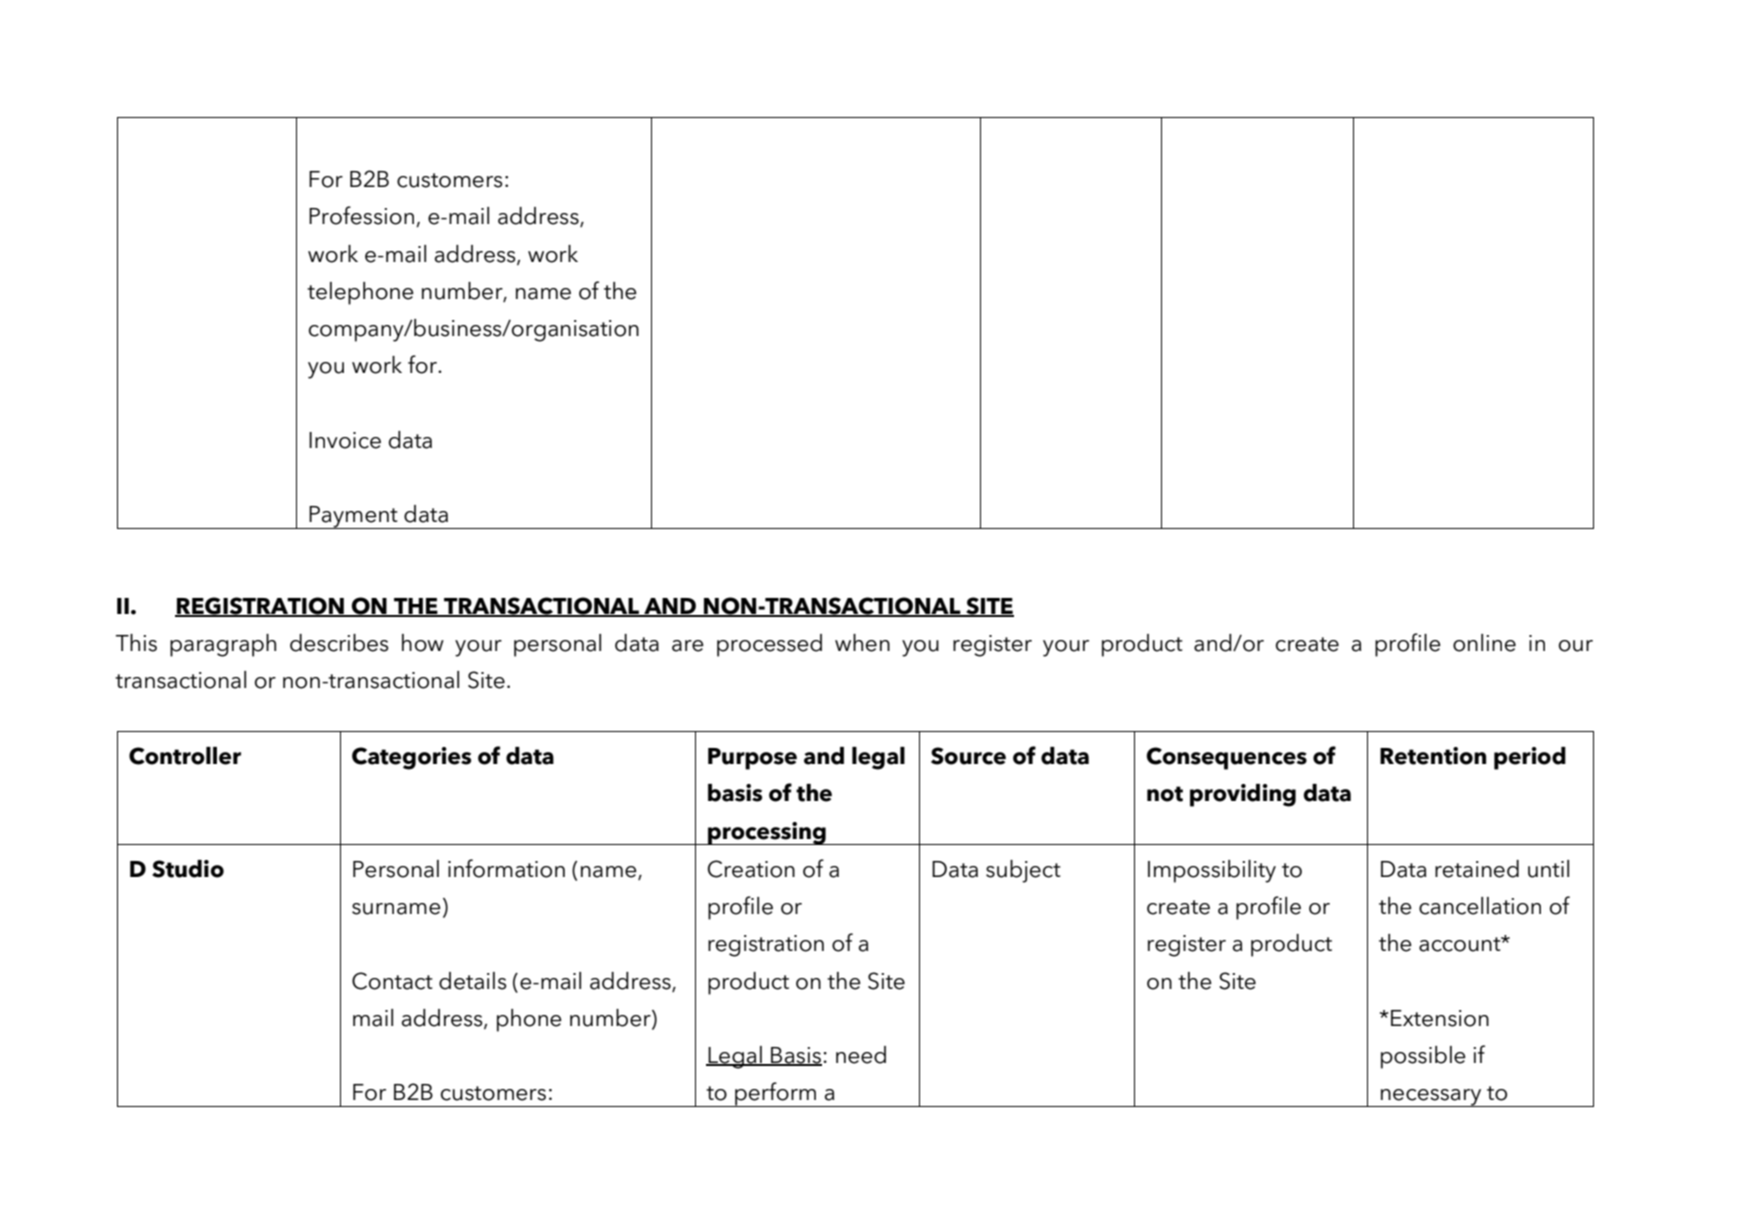 This document has height=1231, width=1740. What do you see at coordinates (392, 981) in the document?
I see `Contact` at bounding box center [392, 981].
